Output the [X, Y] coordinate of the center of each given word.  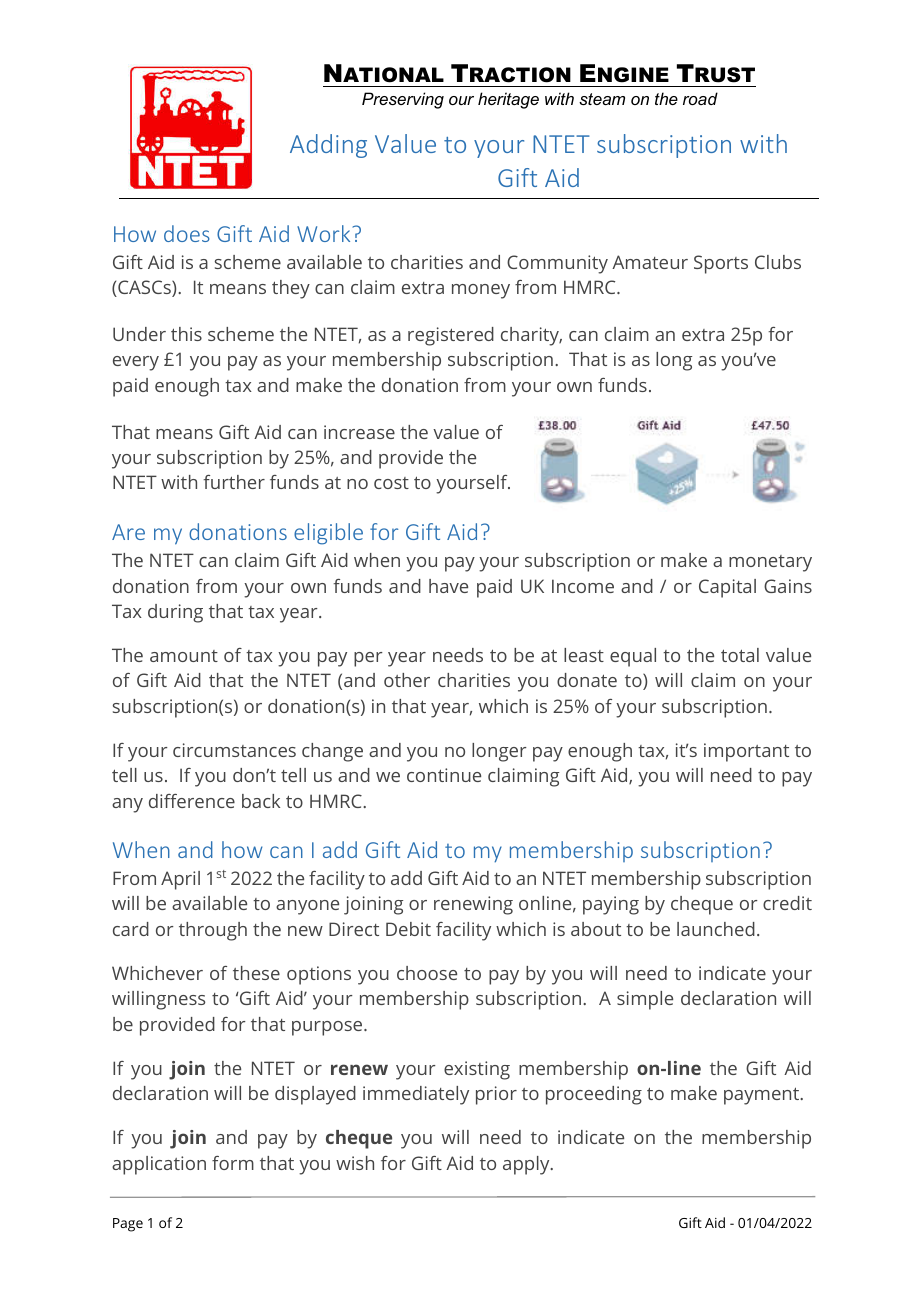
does [187, 233]
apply [527, 1165]
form [233, 1163]
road [700, 98]
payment [762, 1096]
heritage [508, 100]
